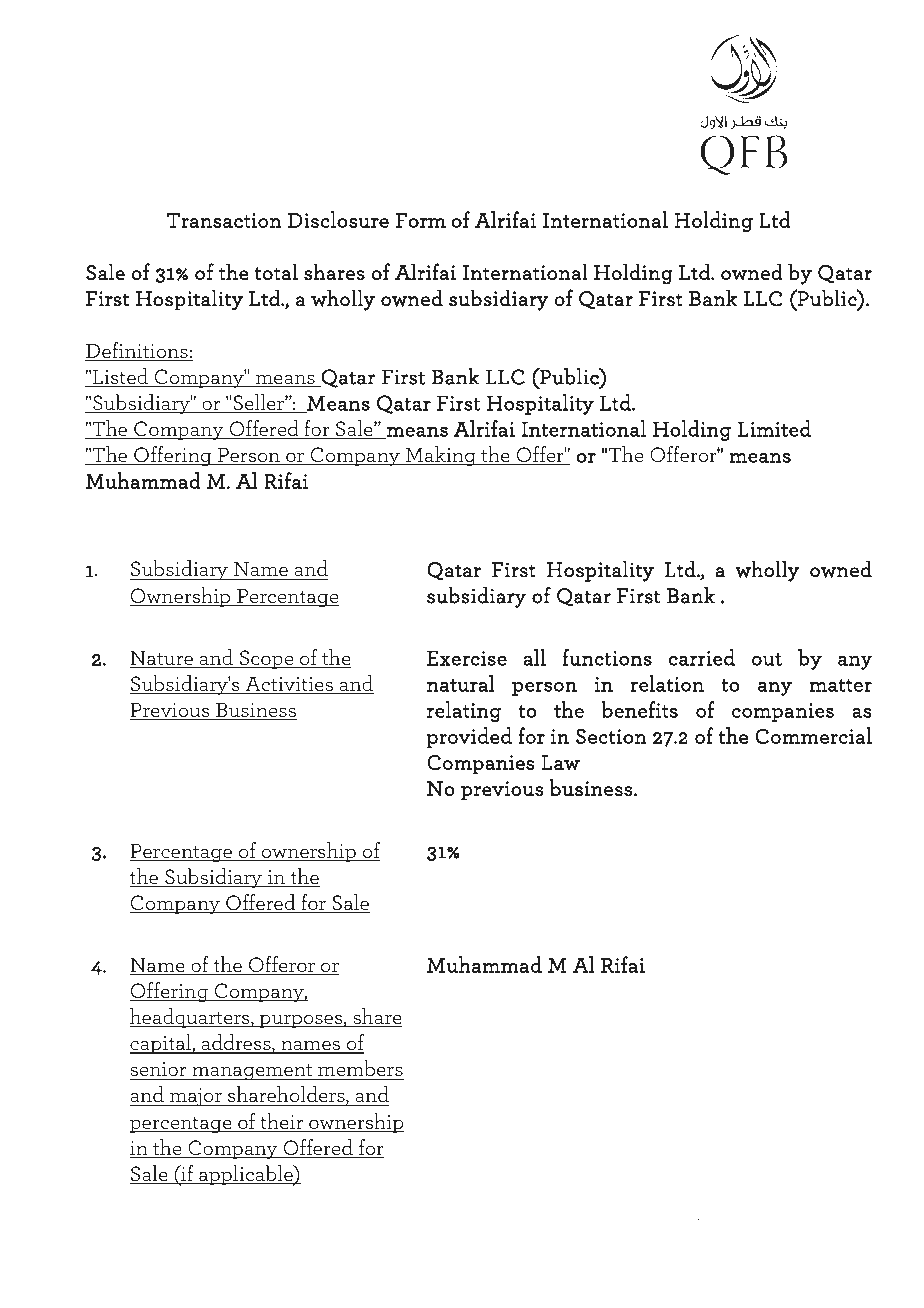 This screenshot has width=924, height=1308. Describe the element at coordinates (767, 659) in the screenshot. I see `out` at that location.
